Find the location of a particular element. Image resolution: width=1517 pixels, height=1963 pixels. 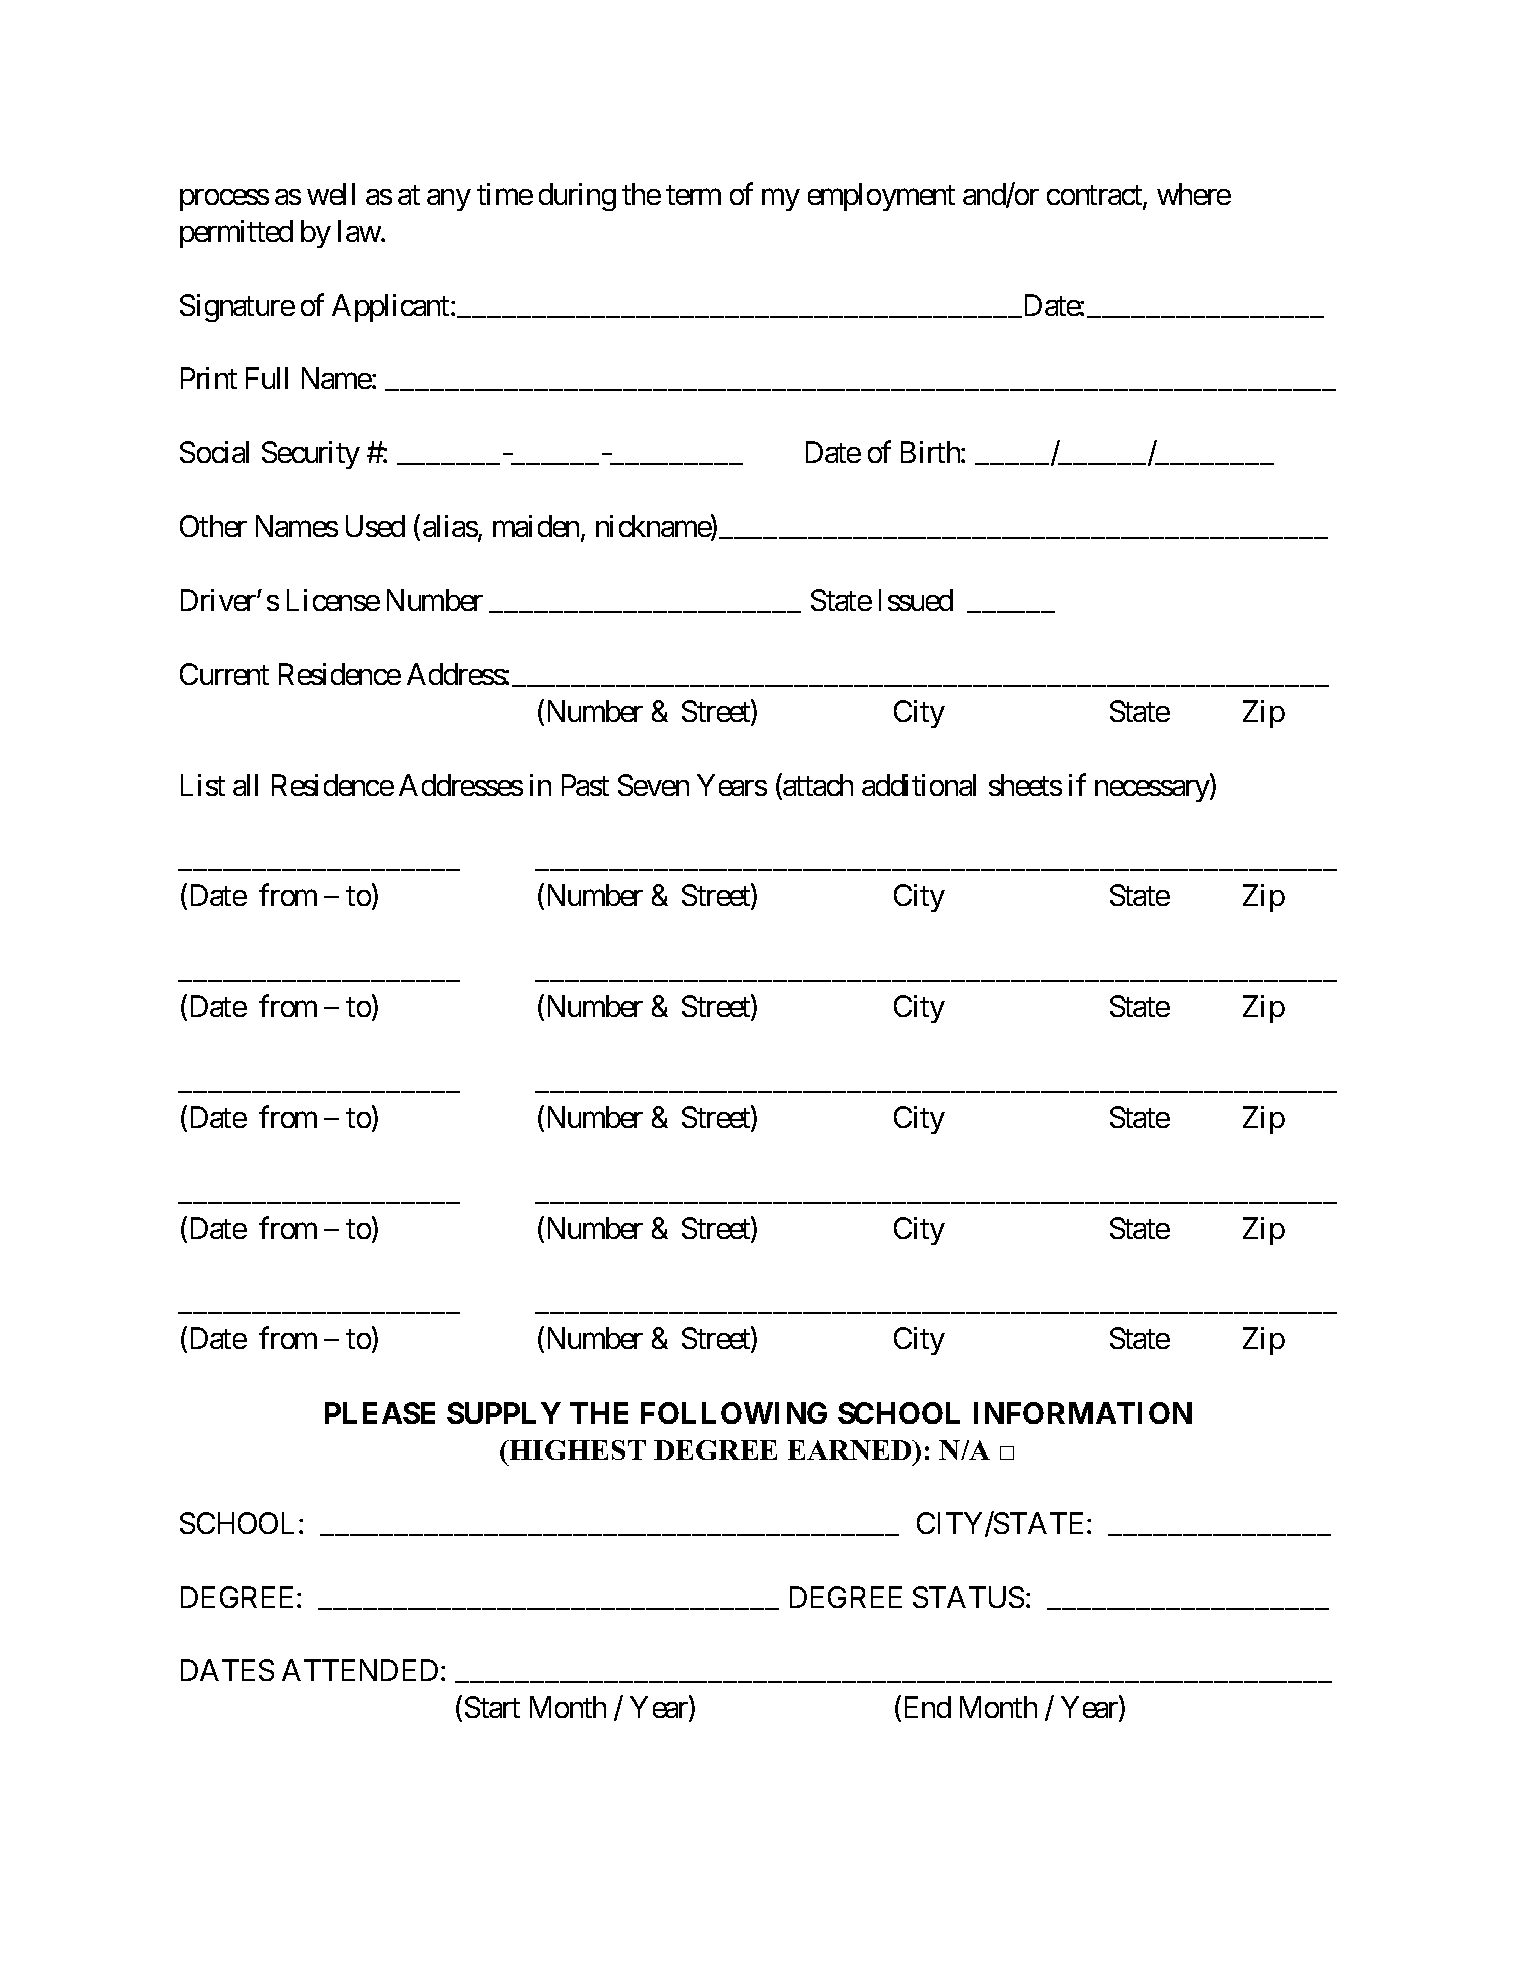

all is located at coordinates (245, 785).
